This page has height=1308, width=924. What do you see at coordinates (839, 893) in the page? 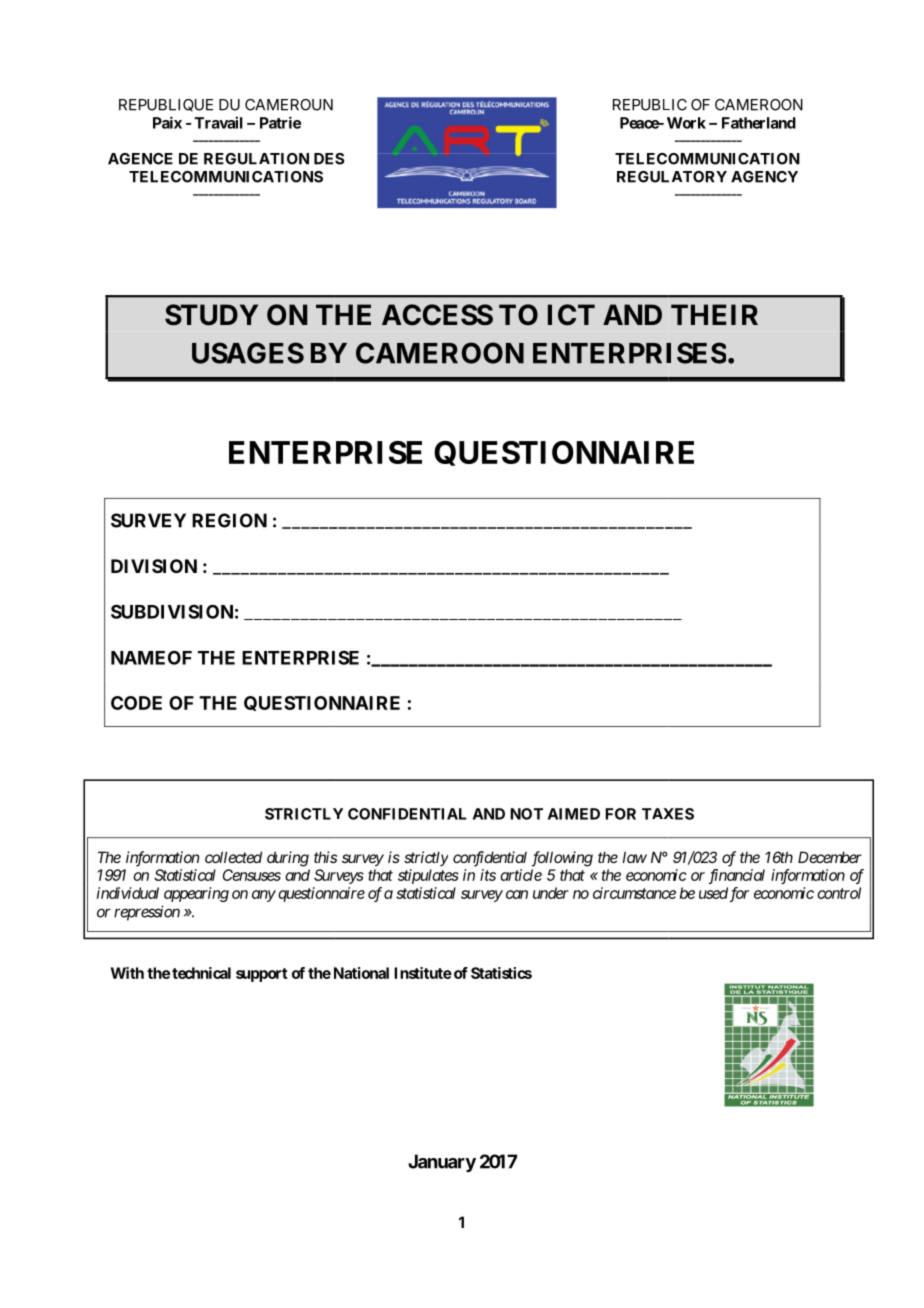
I see `control` at bounding box center [839, 893].
